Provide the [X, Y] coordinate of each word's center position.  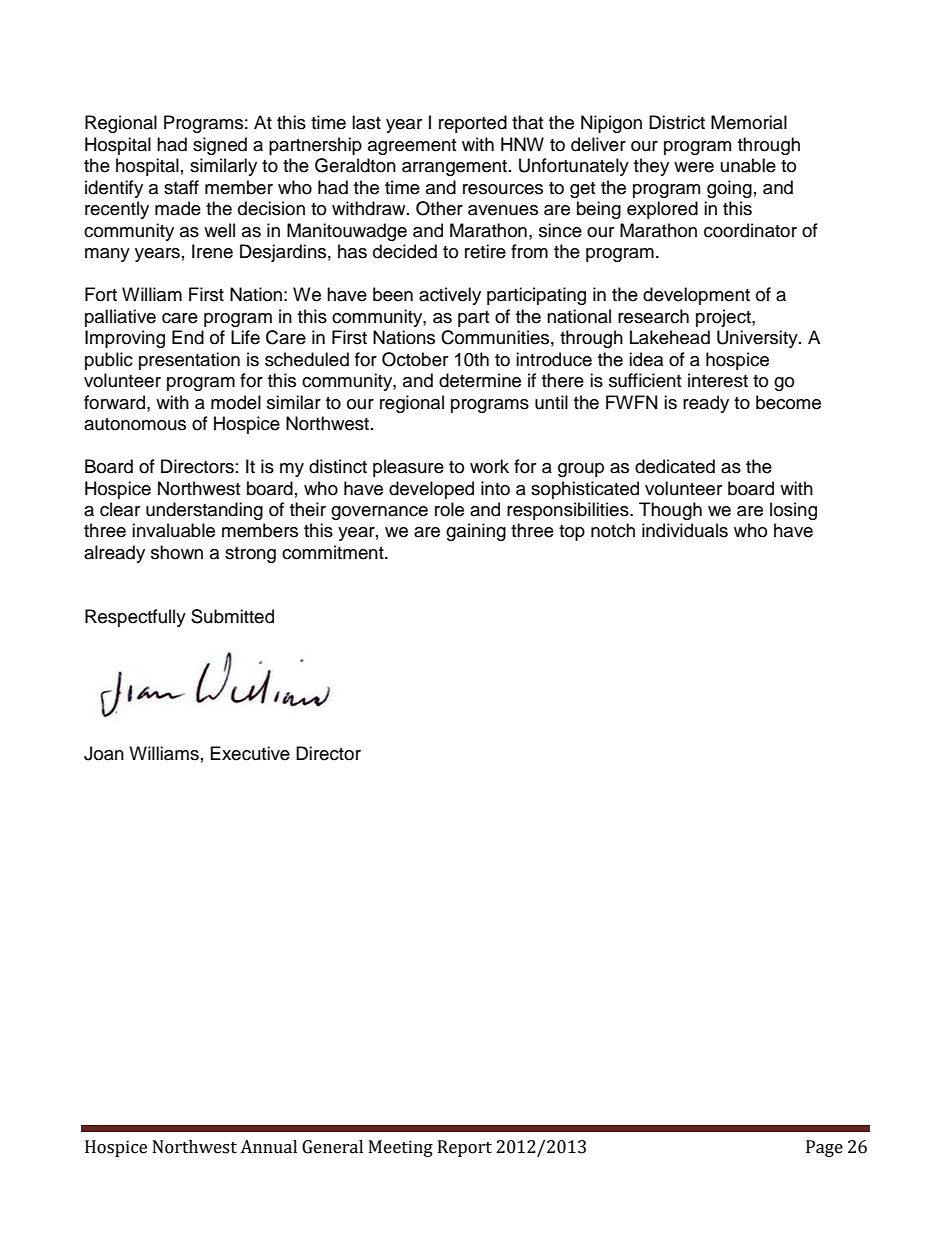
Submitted [232, 616]
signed [220, 146]
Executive [250, 753]
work [489, 466]
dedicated [675, 466]
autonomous [135, 424]
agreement [412, 147]
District [677, 122]
